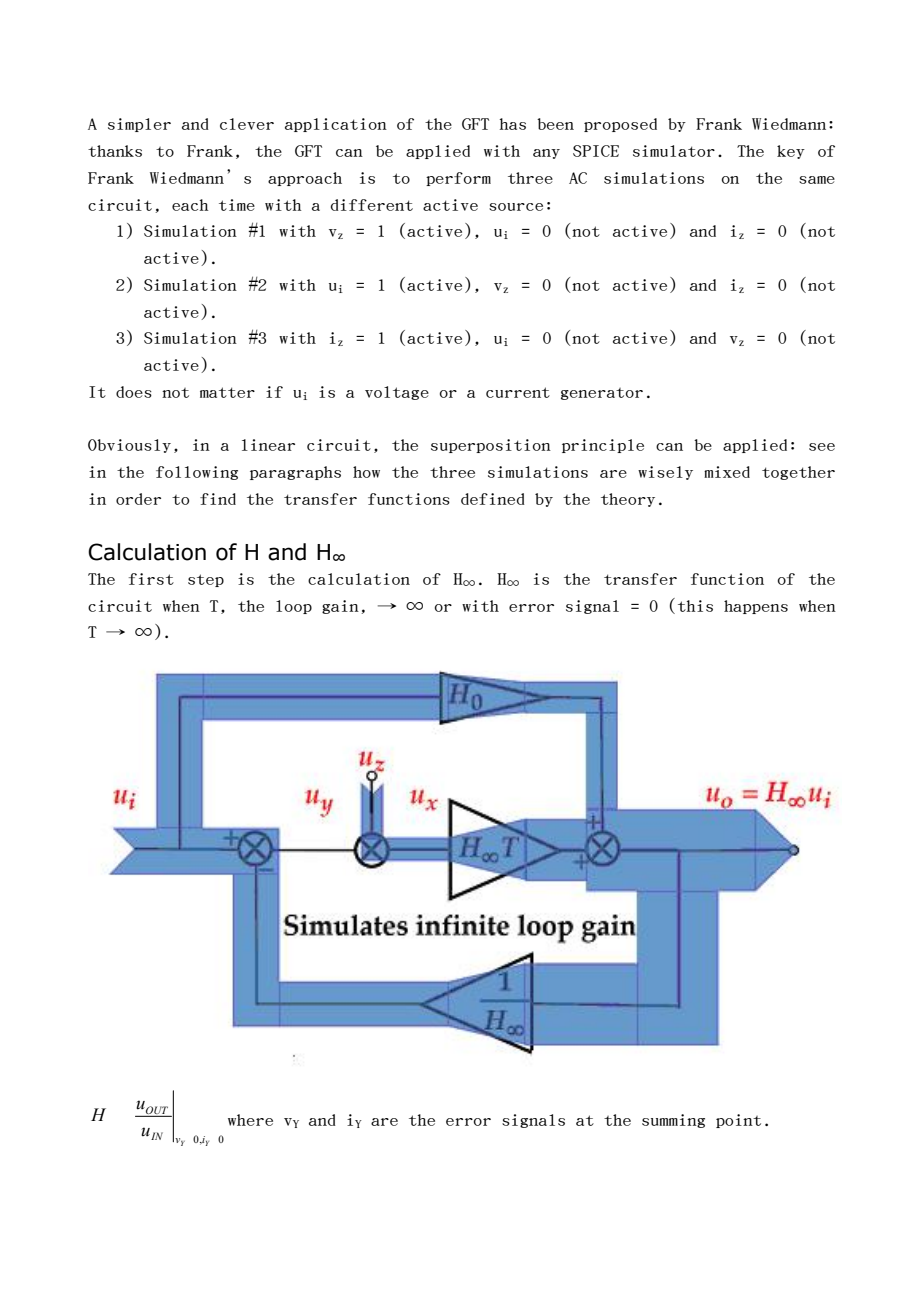 Image resolution: width=924 pixels, height=1308 pixels. Describe the element at coordinates (250, 1120) in the image. I see `where` at that location.
